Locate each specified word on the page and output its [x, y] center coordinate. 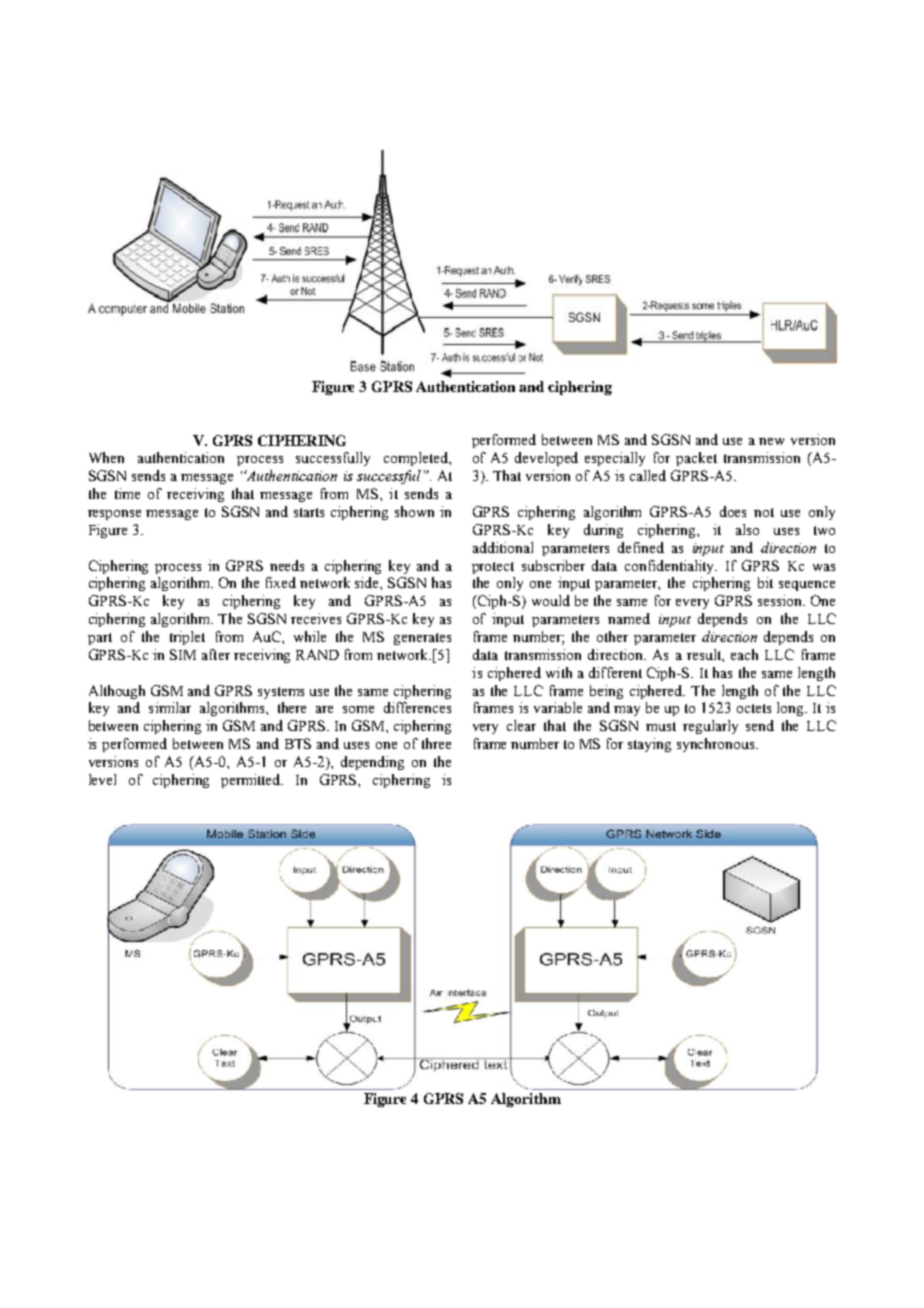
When [106, 457]
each [744, 654]
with [559, 672]
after [216, 654]
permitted [252, 781]
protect [493, 568]
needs [287, 565]
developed [546, 459]
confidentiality [671, 567]
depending [372, 763]
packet [696, 459]
